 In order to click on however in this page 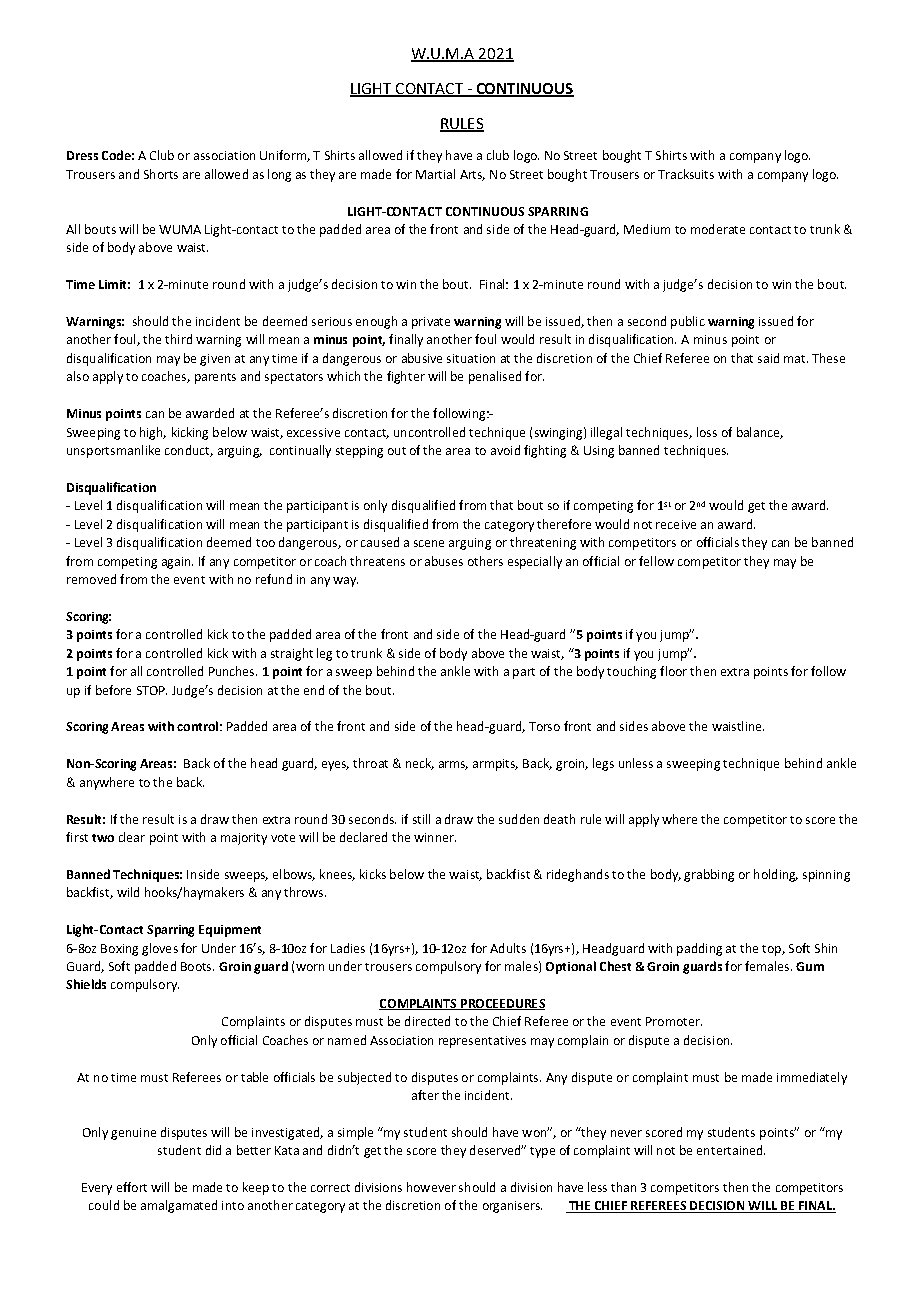, I will do `click(431, 1187)`.
